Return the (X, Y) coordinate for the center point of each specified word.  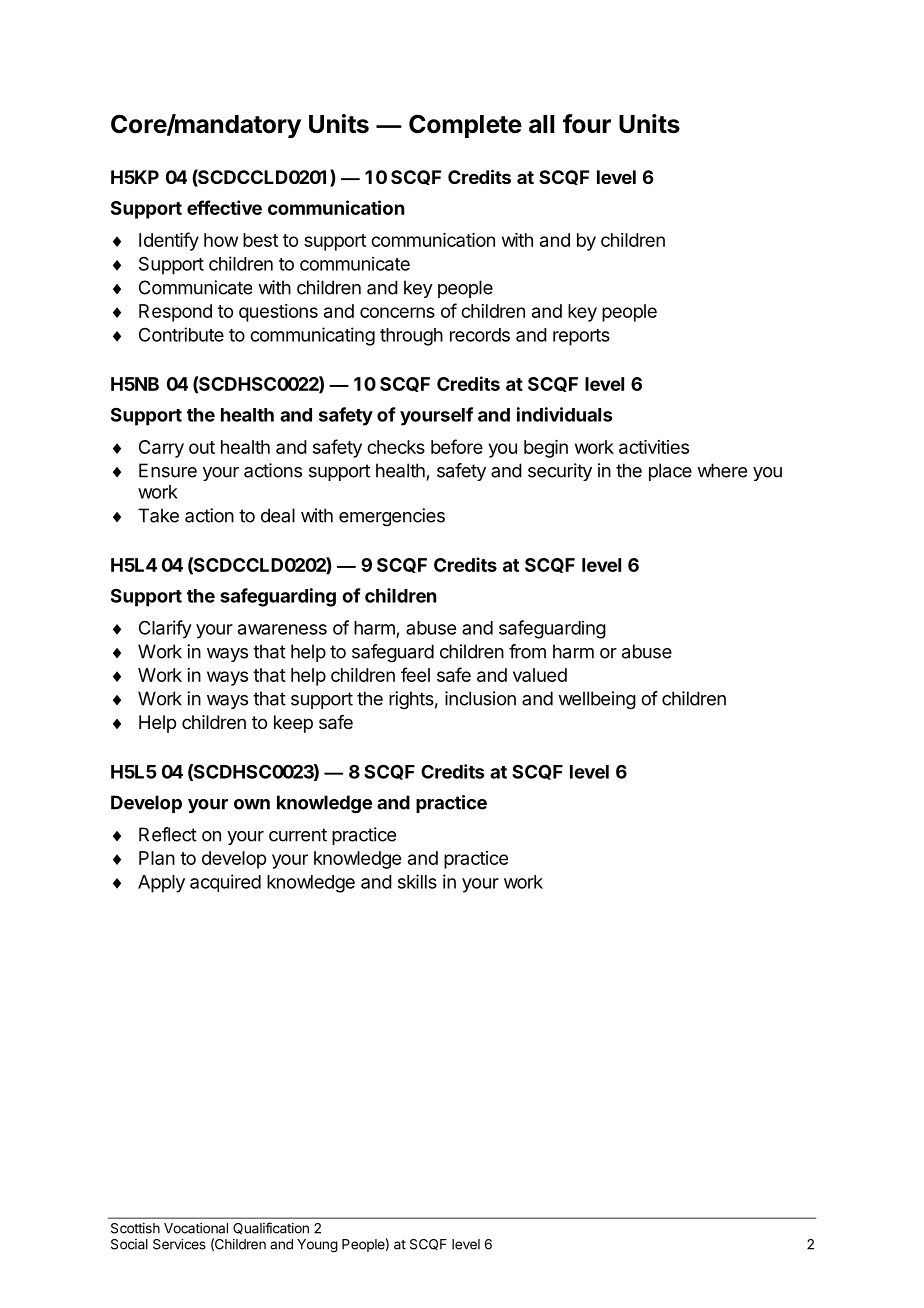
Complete (465, 126)
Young (317, 1246)
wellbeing (597, 700)
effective (224, 207)
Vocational (196, 1228)
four (587, 124)
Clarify (165, 629)
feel (415, 674)
